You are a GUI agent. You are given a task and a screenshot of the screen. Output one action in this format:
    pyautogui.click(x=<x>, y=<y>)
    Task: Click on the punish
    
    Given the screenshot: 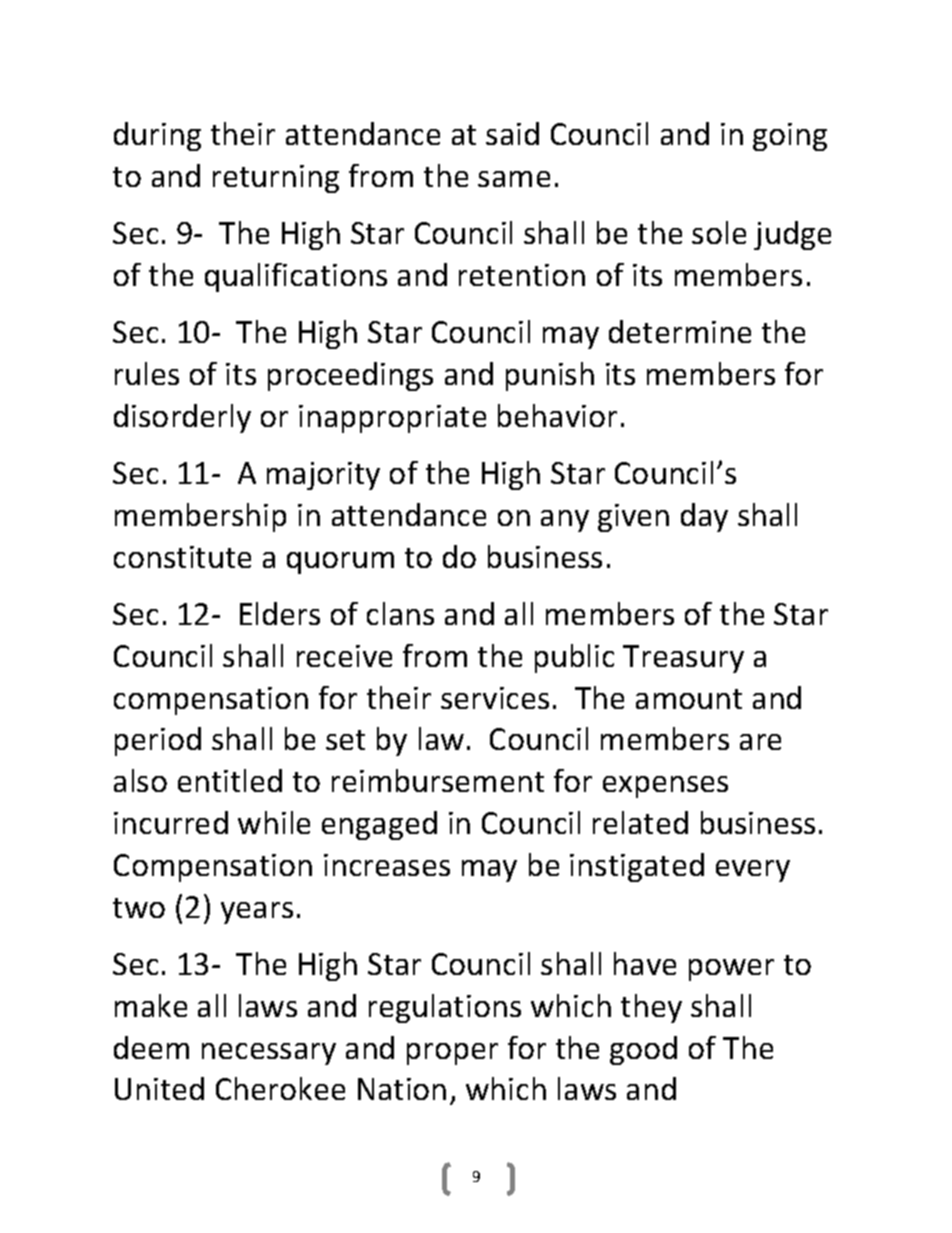 What is the action you would take?
    pyautogui.click(x=550, y=376)
